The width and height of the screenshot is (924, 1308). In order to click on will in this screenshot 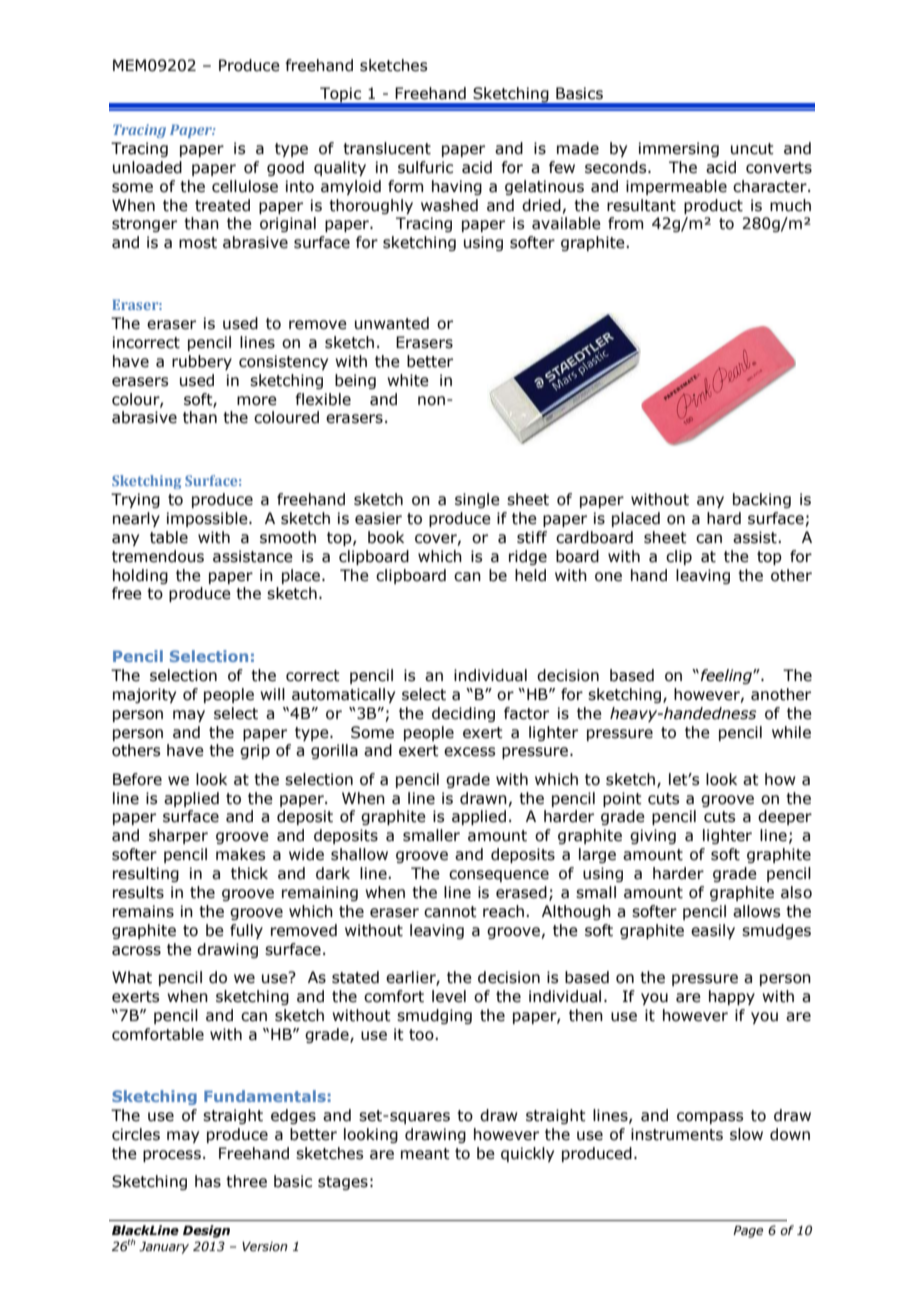, I will do `click(272, 694)`.
